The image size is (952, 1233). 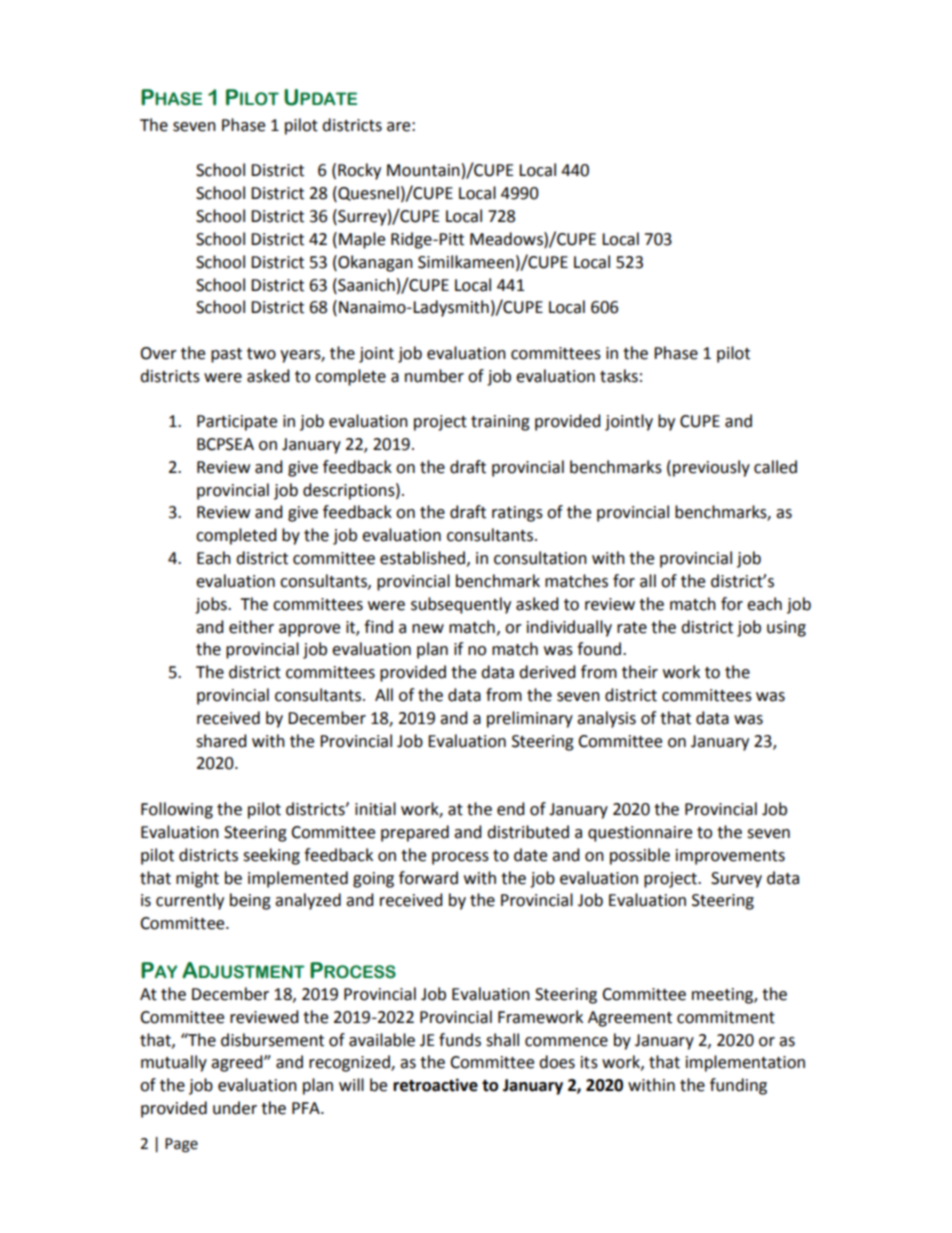 What do you see at coordinates (730, 857) in the screenshot?
I see `improvements` at bounding box center [730, 857].
